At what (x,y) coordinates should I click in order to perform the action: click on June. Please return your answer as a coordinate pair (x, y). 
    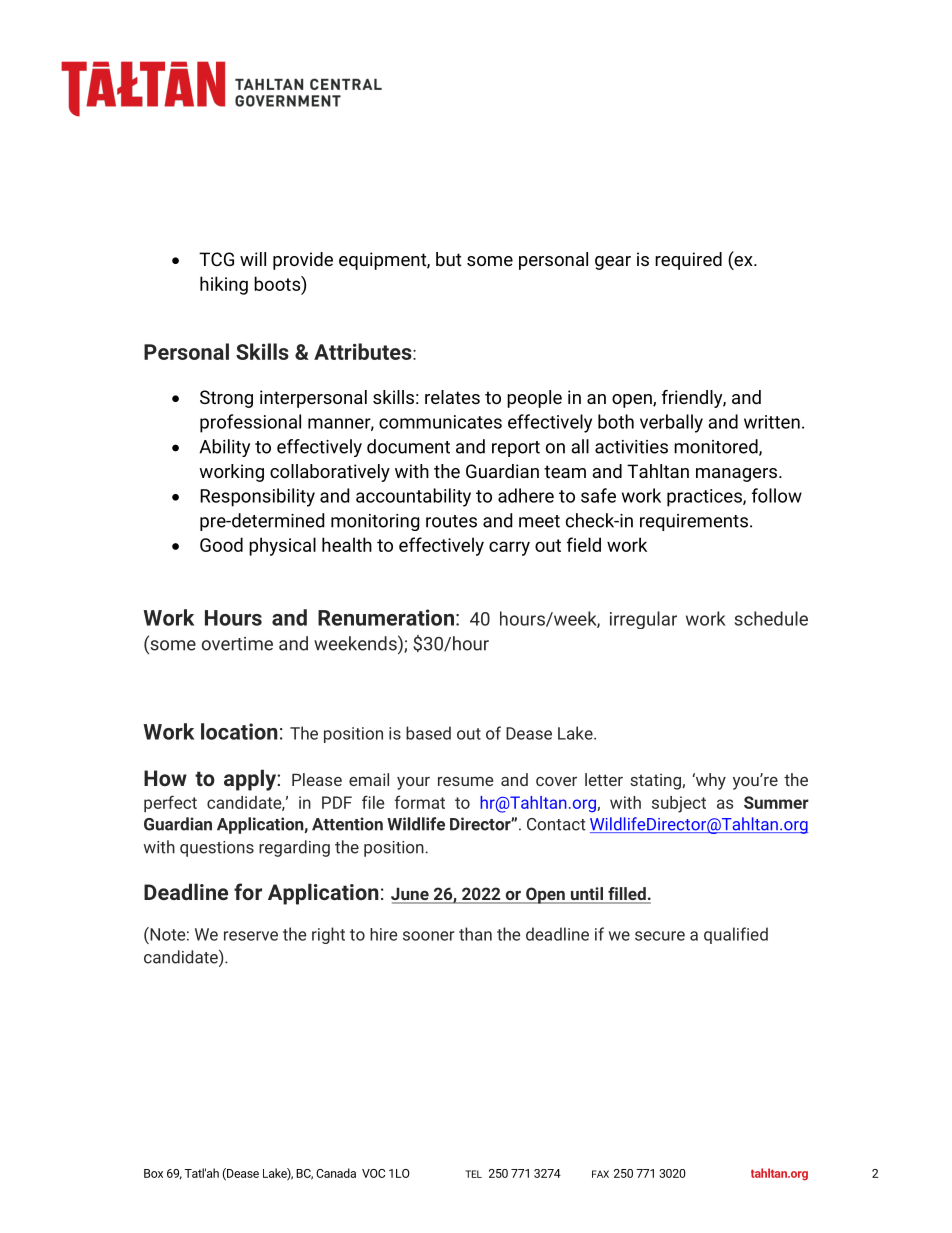
    Looking at the image, I should click on (411, 895).
